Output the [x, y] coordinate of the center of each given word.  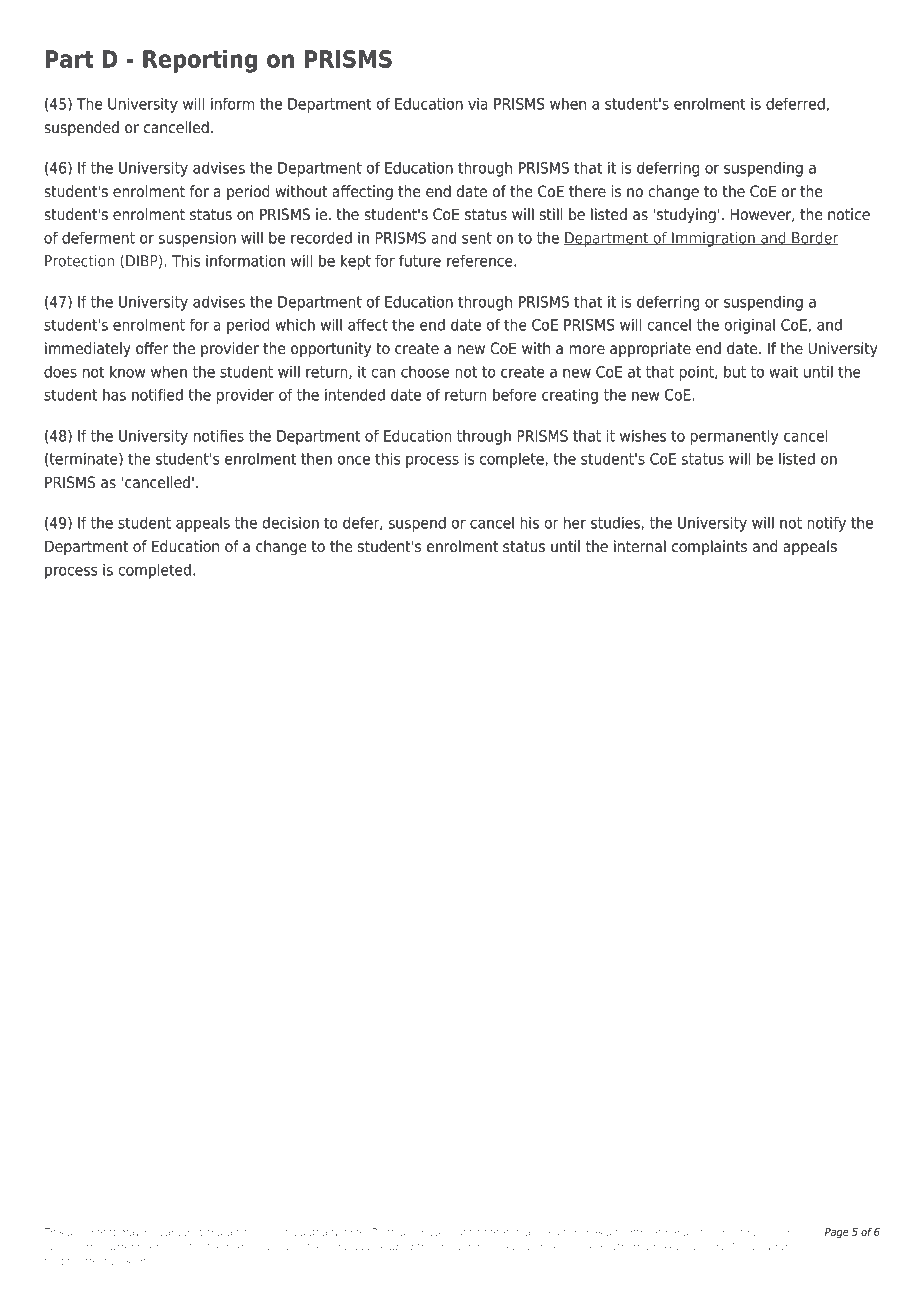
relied [776, 1232]
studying [686, 216]
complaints [709, 547]
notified [157, 394]
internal [640, 546]
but [735, 371]
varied [176, 1232]
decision [290, 522]
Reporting [200, 61]
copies [426, 1233]
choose [425, 371]
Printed [389, 1232]
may [130, 1234]
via [478, 103]
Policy [743, 1247]
